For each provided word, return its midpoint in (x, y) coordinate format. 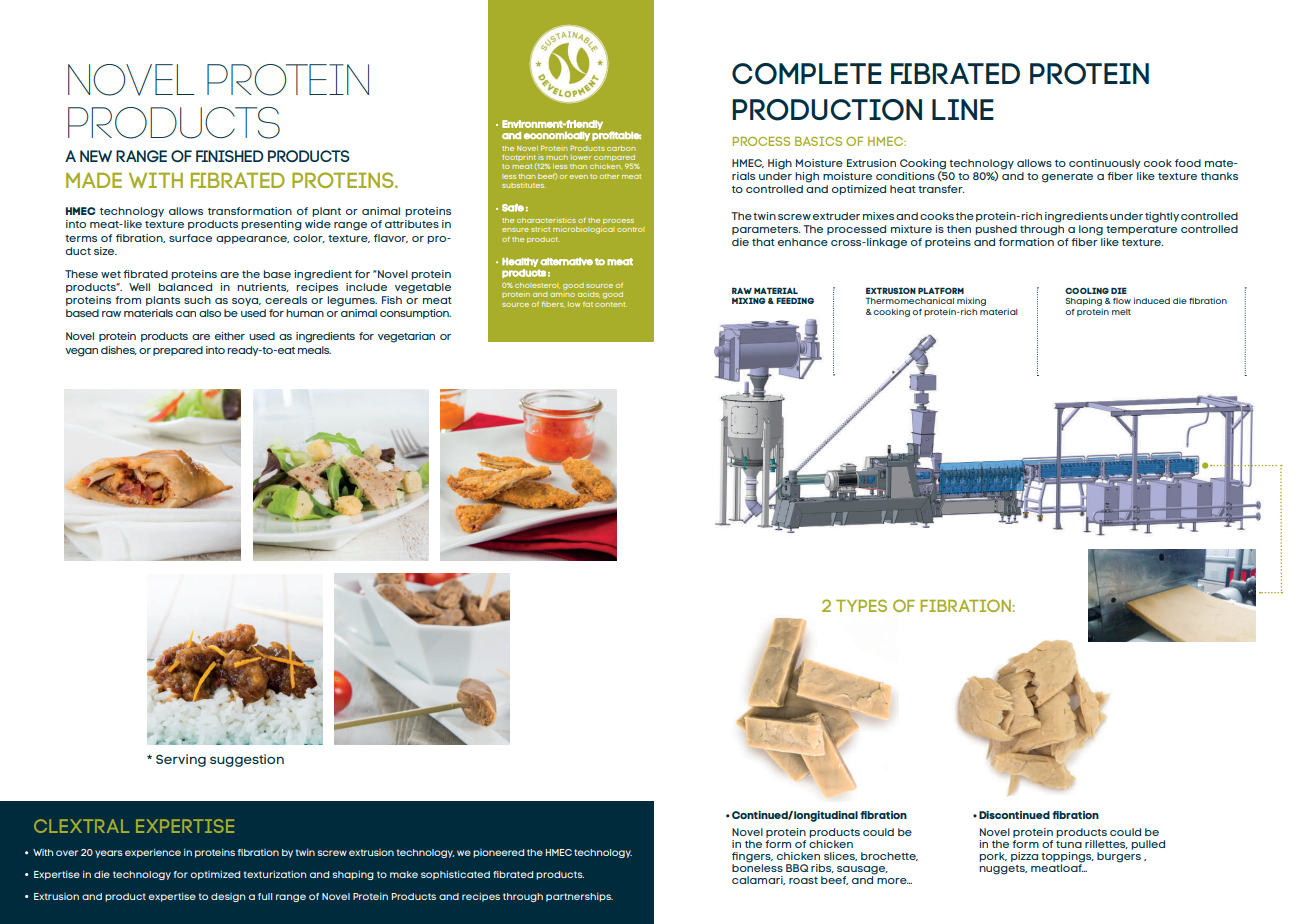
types (861, 605)
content (611, 304)
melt (1121, 312)
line (963, 109)
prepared (178, 351)
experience (153, 853)
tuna (1069, 844)
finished (230, 156)
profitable (616, 135)
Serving (181, 760)
